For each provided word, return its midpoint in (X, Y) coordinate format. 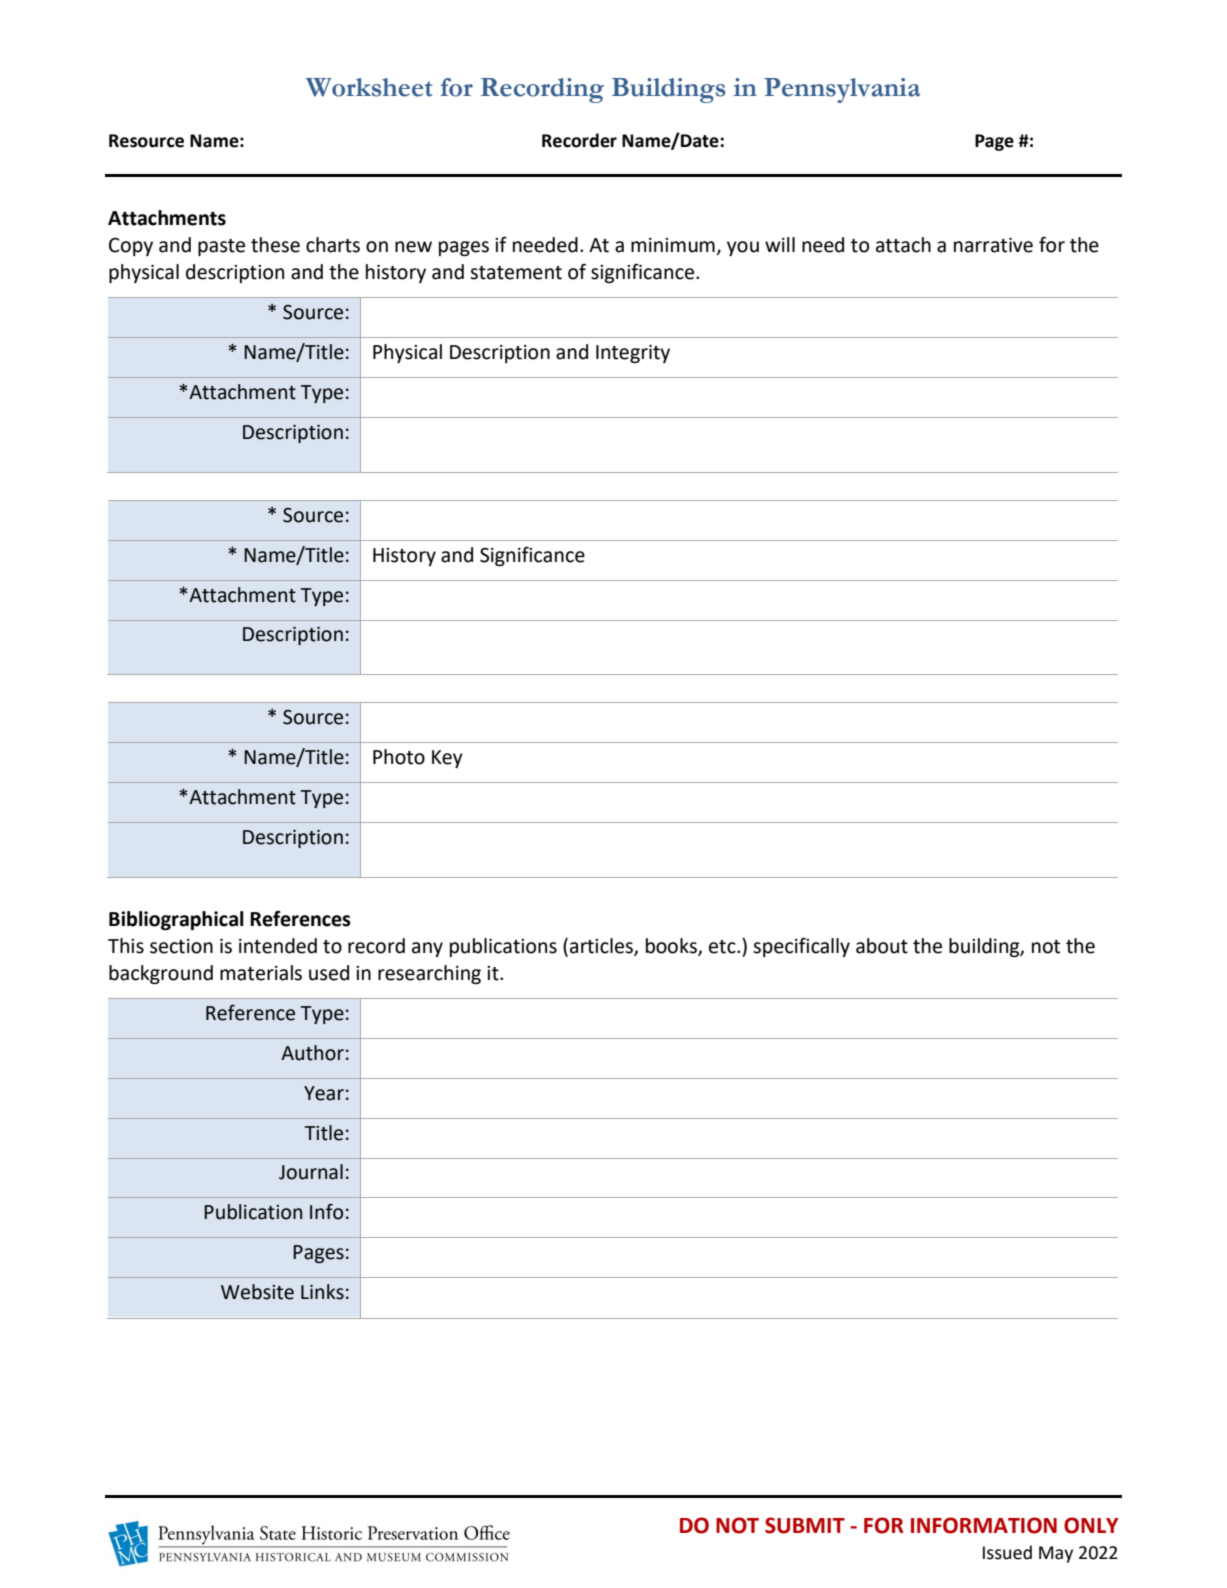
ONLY (1091, 1525)
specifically (801, 947)
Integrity (633, 354)
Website (257, 1292)
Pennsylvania (842, 90)
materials (261, 973)
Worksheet (369, 87)
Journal (311, 1172)
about (882, 946)
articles (602, 946)
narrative (993, 245)
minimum (673, 245)
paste (221, 247)
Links (322, 1292)
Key (447, 759)
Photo (399, 757)
